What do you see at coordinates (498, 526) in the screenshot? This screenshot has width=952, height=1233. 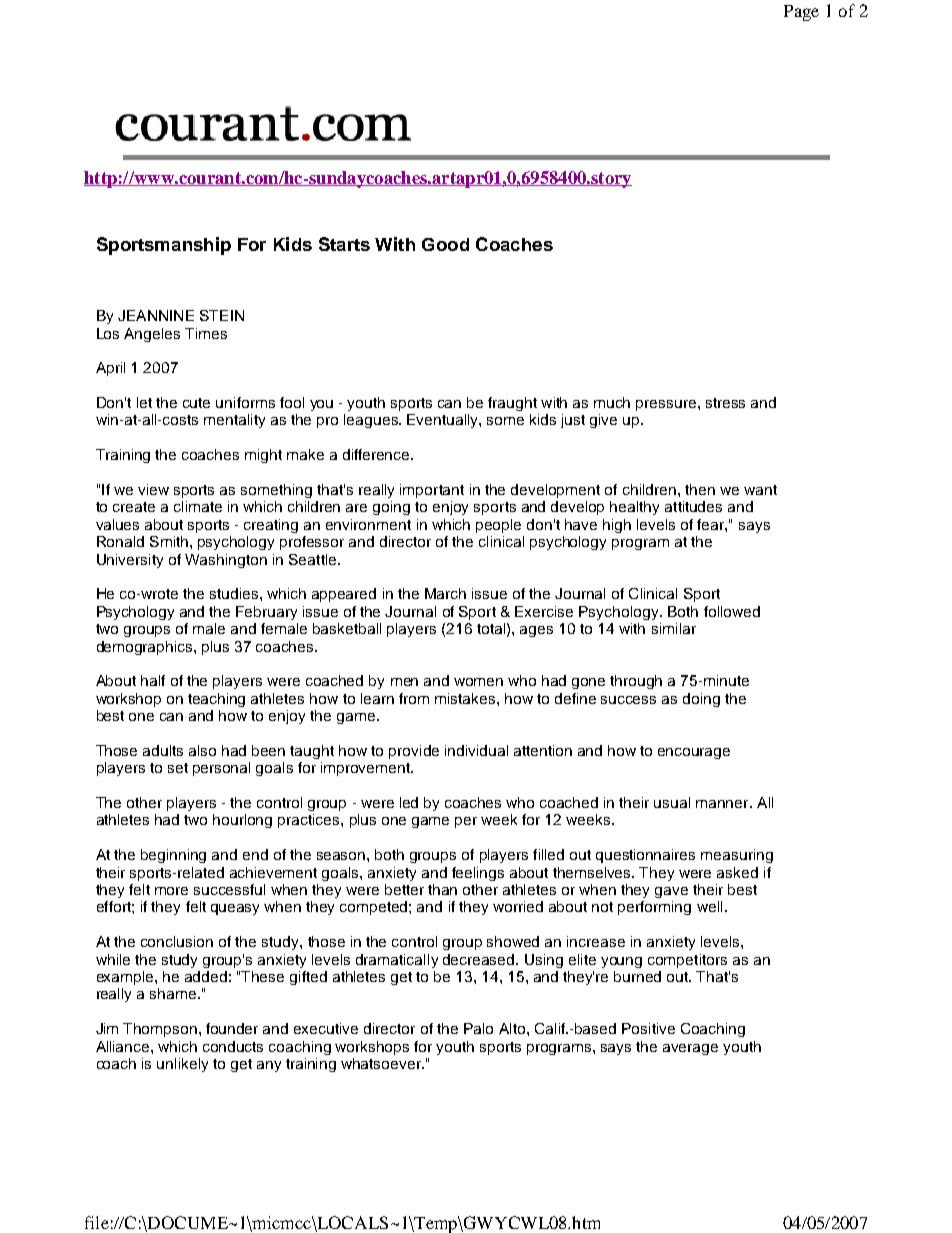 I see `people` at bounding box center [498, 526].
